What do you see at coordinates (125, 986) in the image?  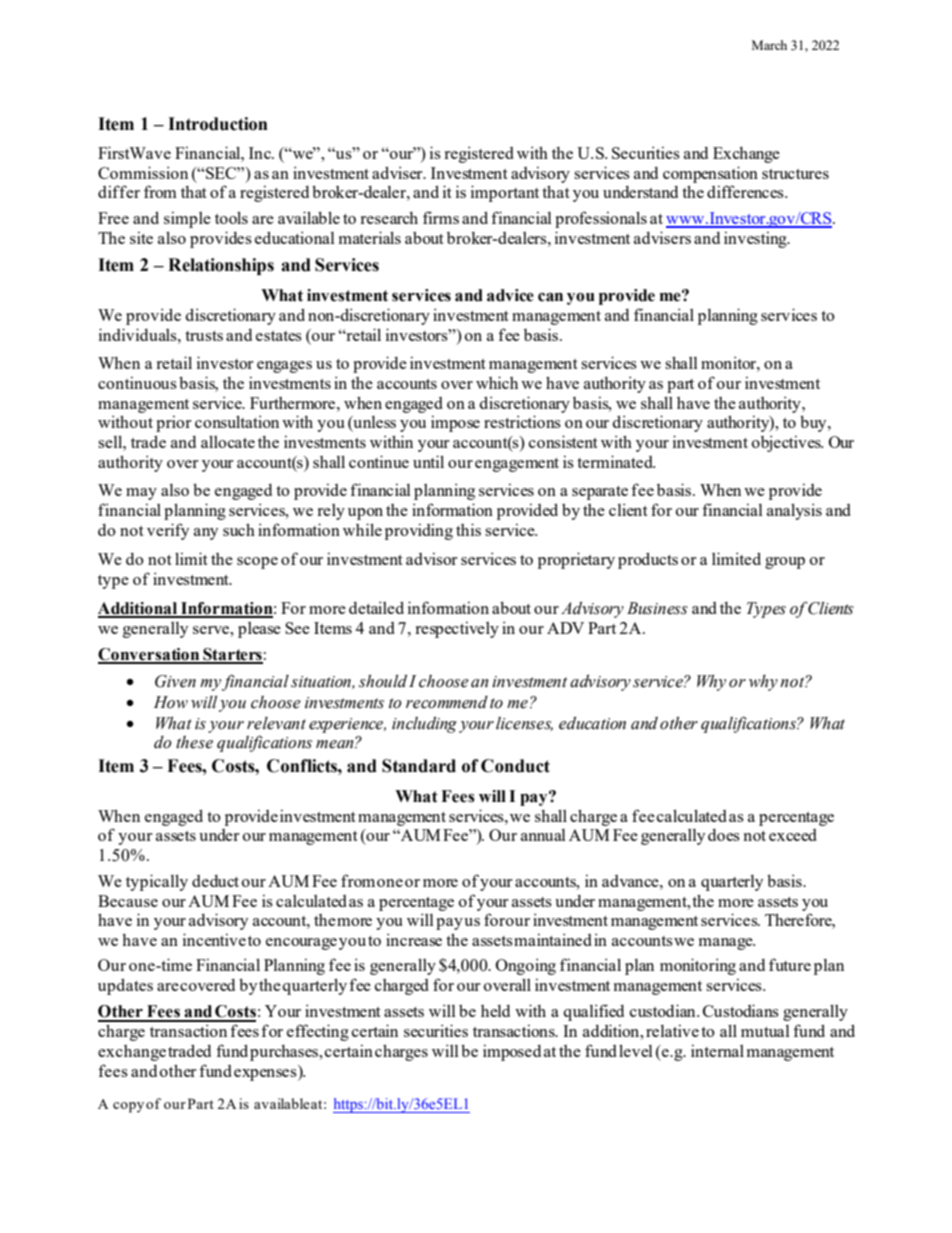 I see `updates` at bounding box center [125, 986].
